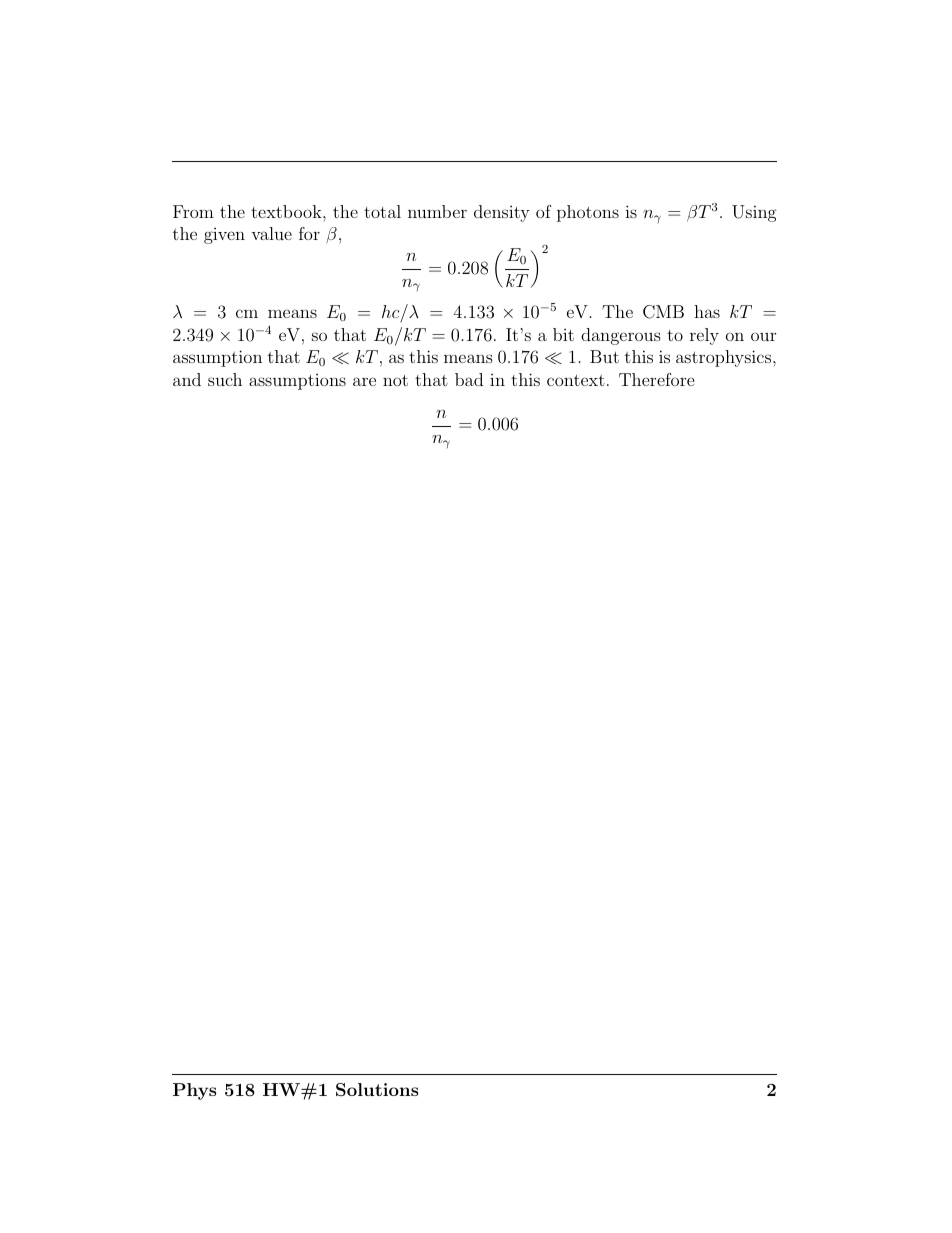 The image size is (952, 1233). I want to click on bad, so click(469, 379).
